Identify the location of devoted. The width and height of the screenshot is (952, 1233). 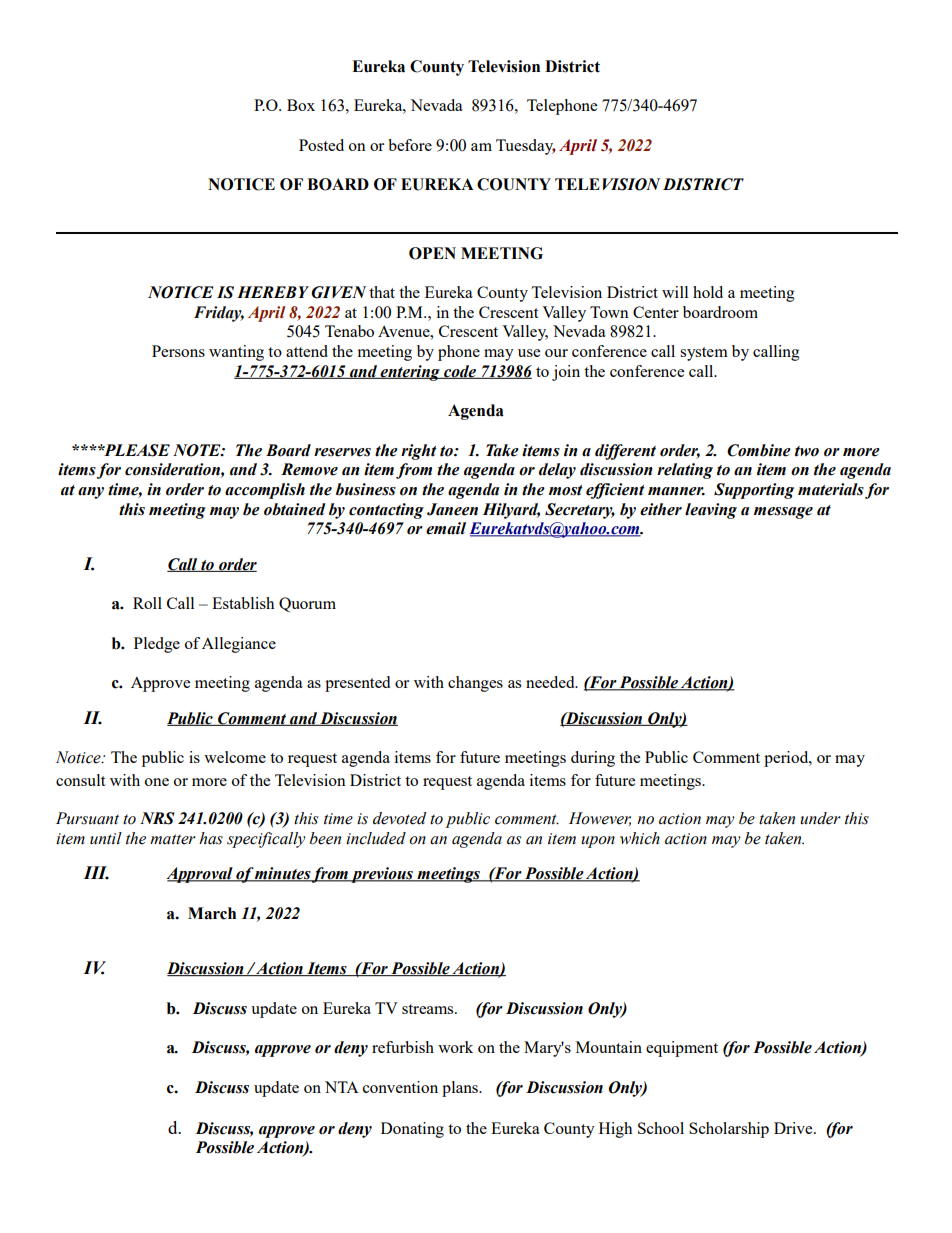
(400, 818).
